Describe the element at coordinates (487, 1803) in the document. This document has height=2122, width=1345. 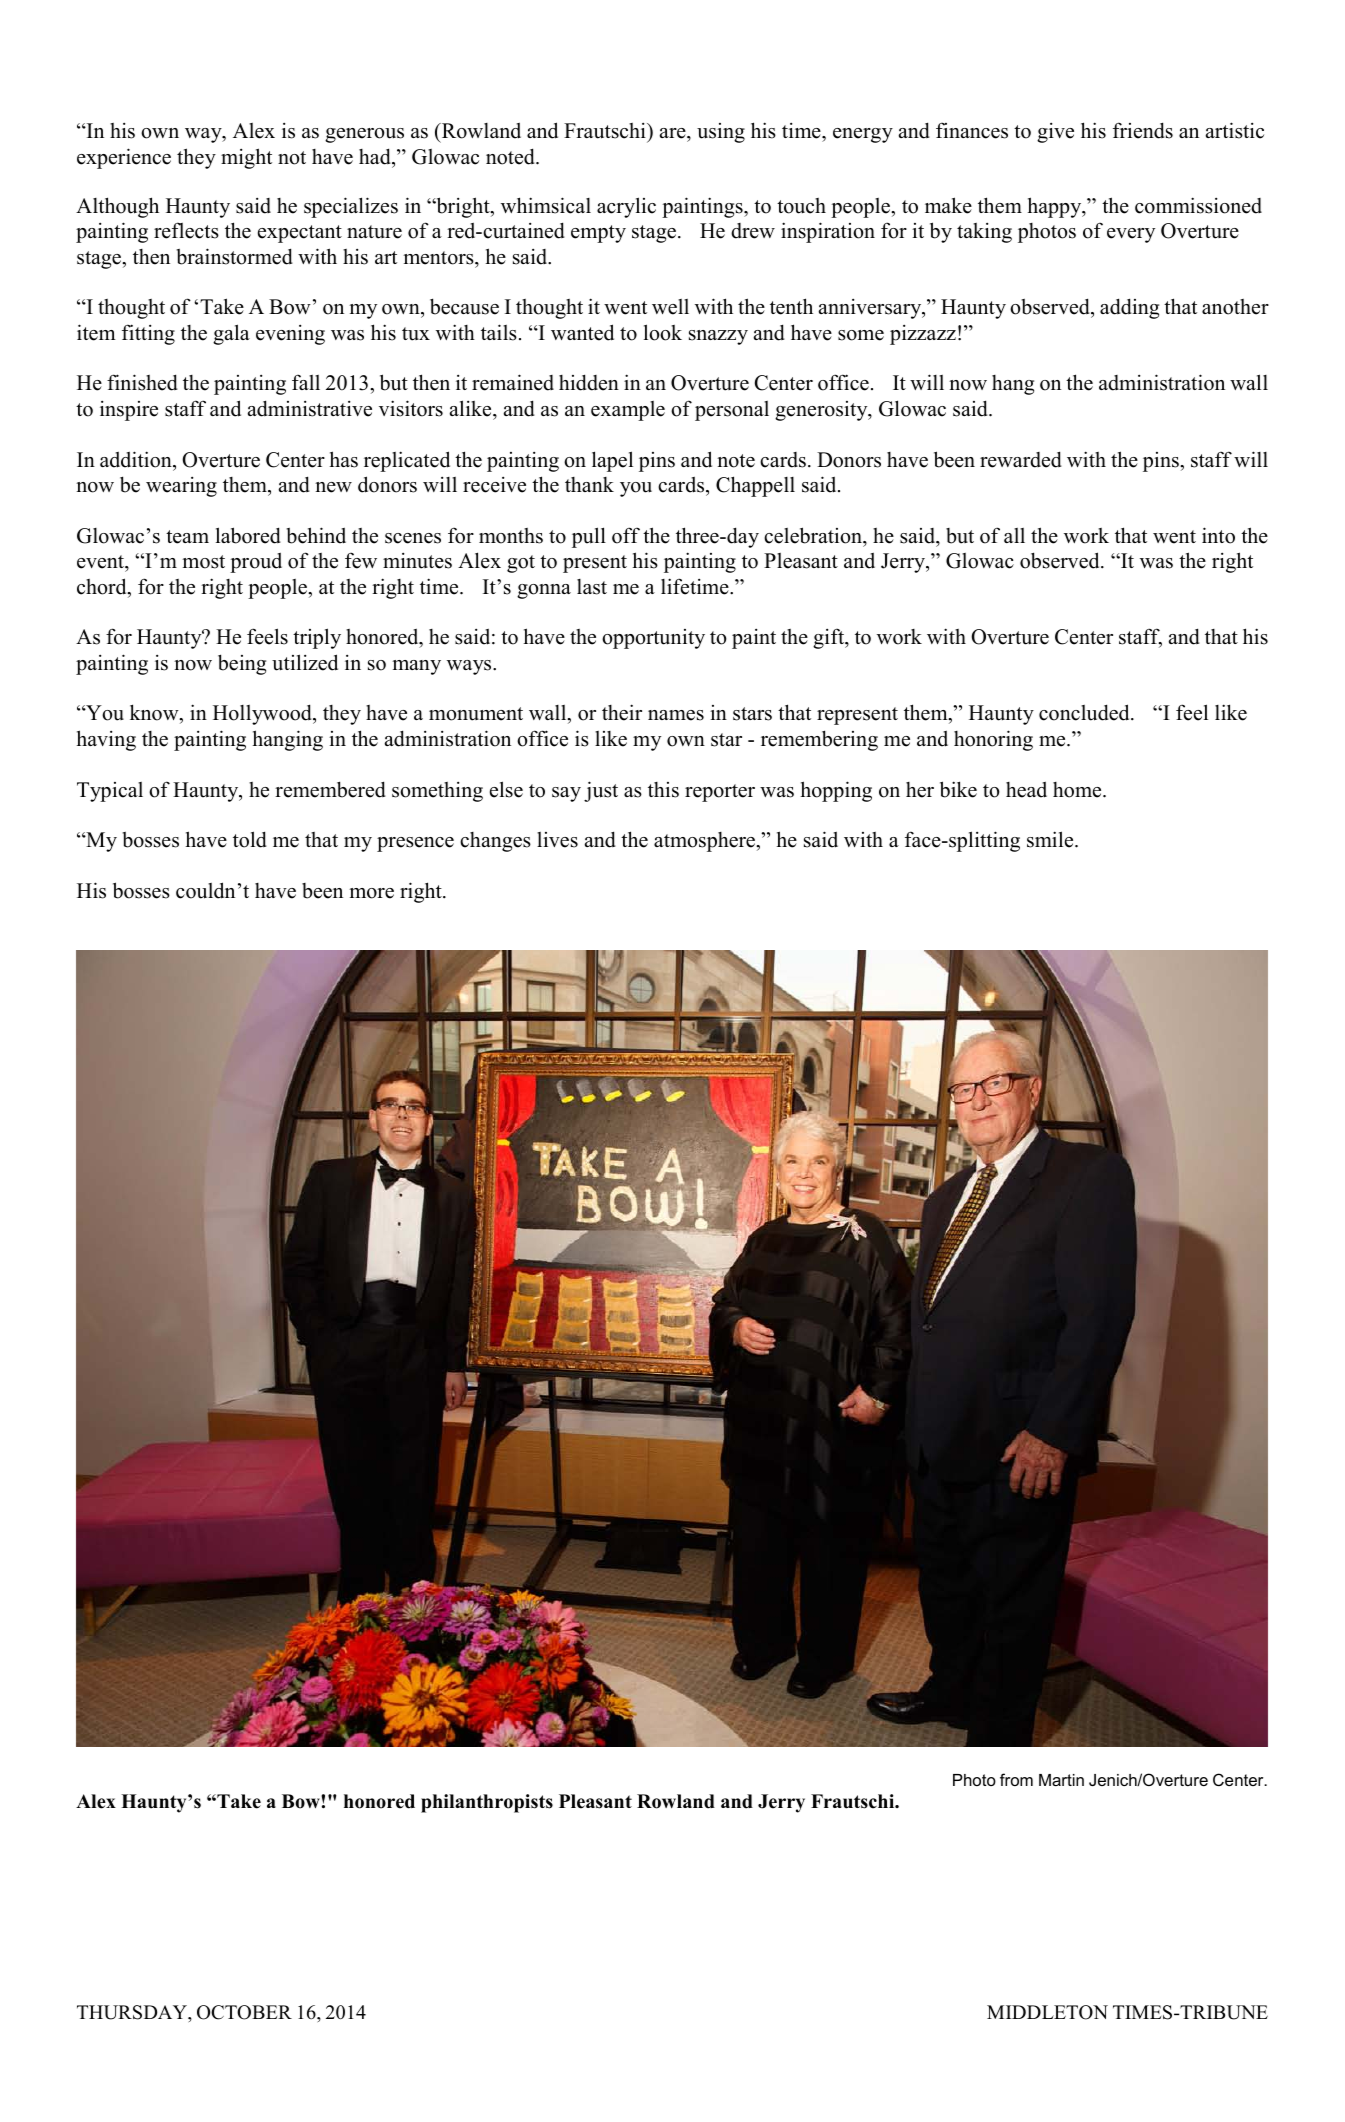
I see `philanthropists` at that location.
